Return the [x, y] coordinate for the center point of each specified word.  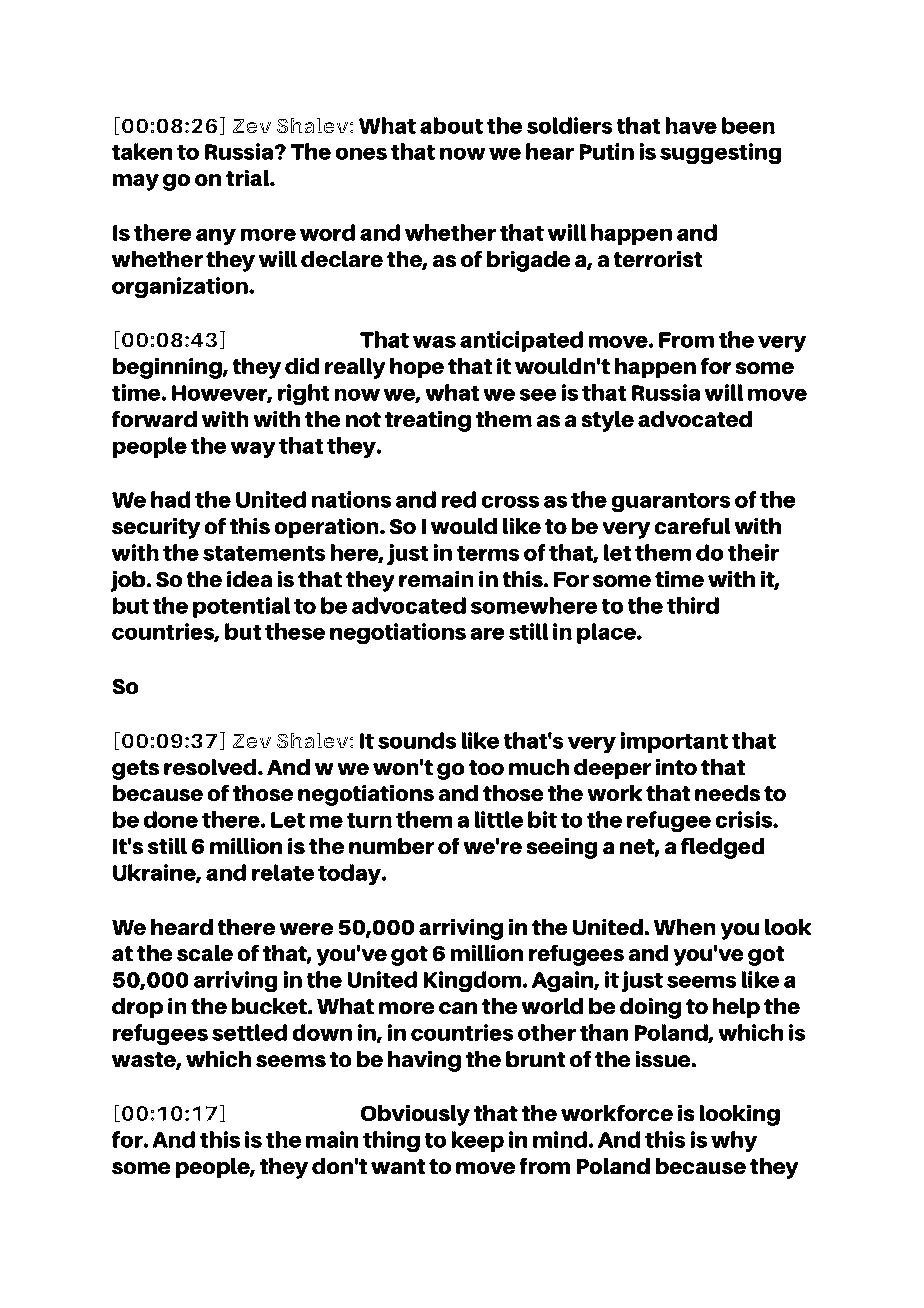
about [451, 125]
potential [241, 607]
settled [249, 1032]
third [693, 605]
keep [477, 1141]
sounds [417, 740]
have [691, 125]
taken [142, 151]
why [734, 1141]
